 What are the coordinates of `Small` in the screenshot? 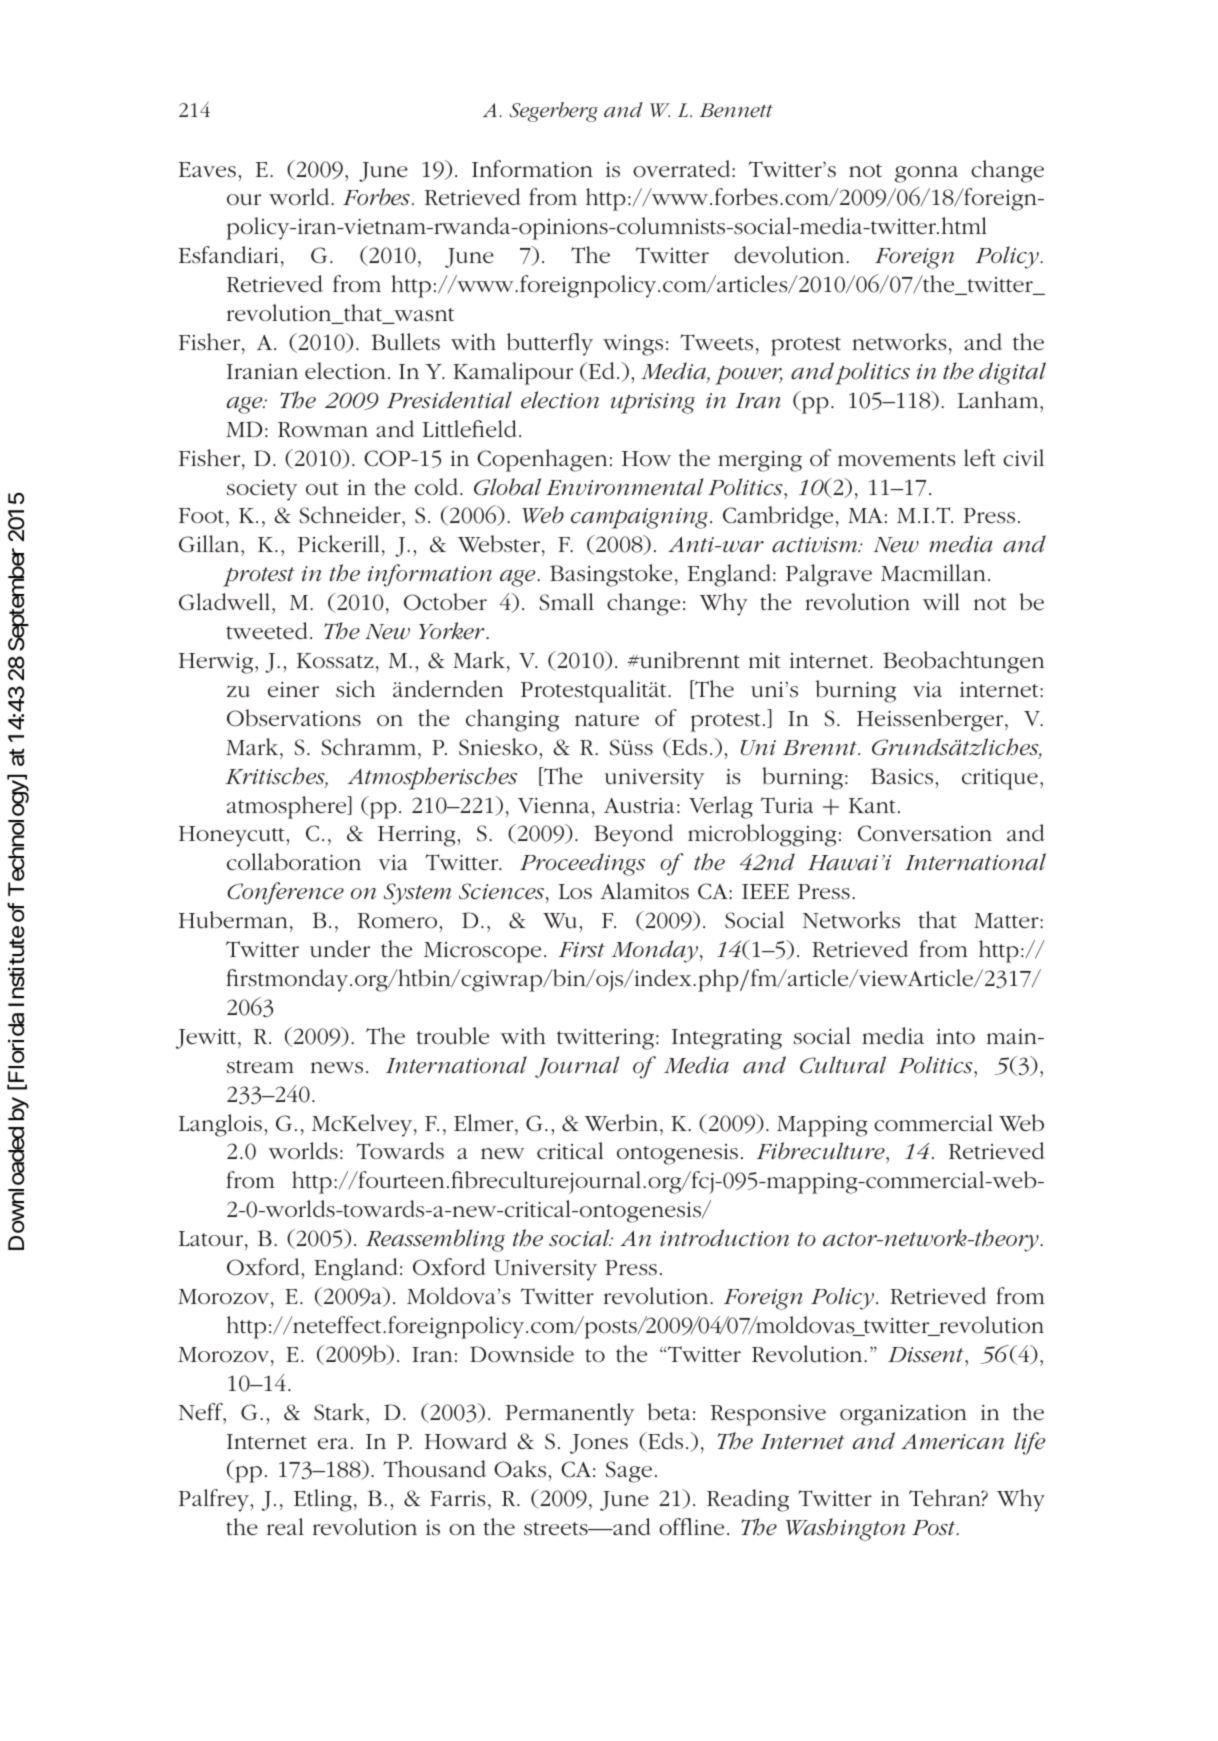 It's located at (567, 602).
